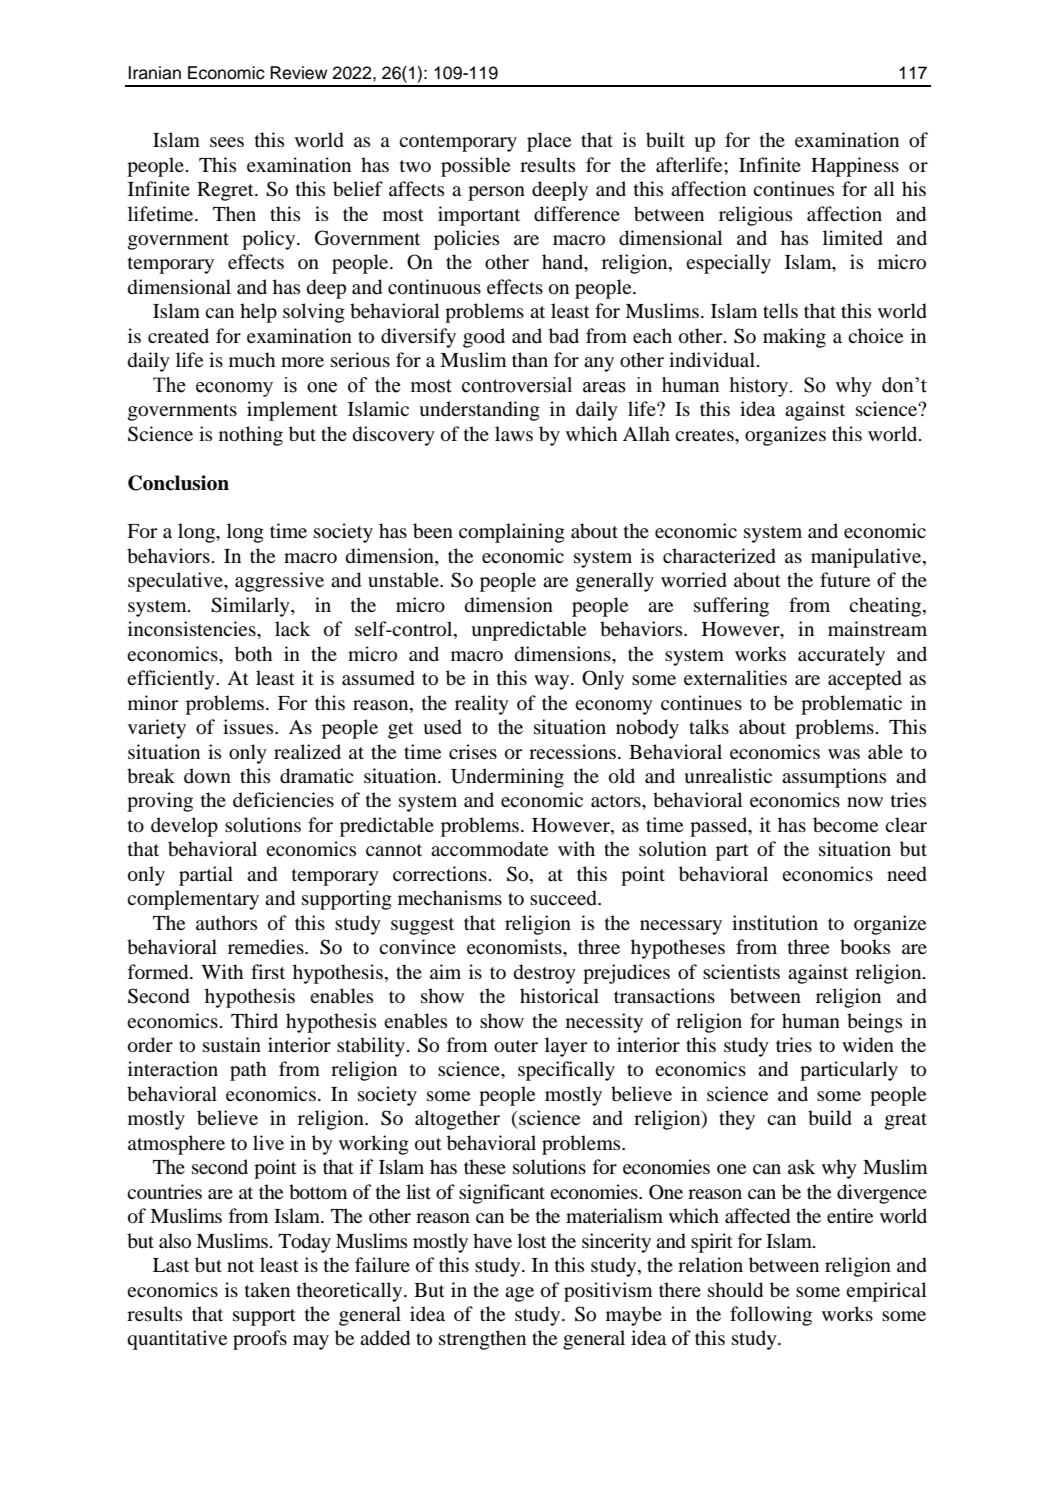 Image resolution: width=1055 pixels, height=1492 pixels. What do you see at coordinates (771, 1316) in the document?
I see `following` at bounding box center [771, 1316].
